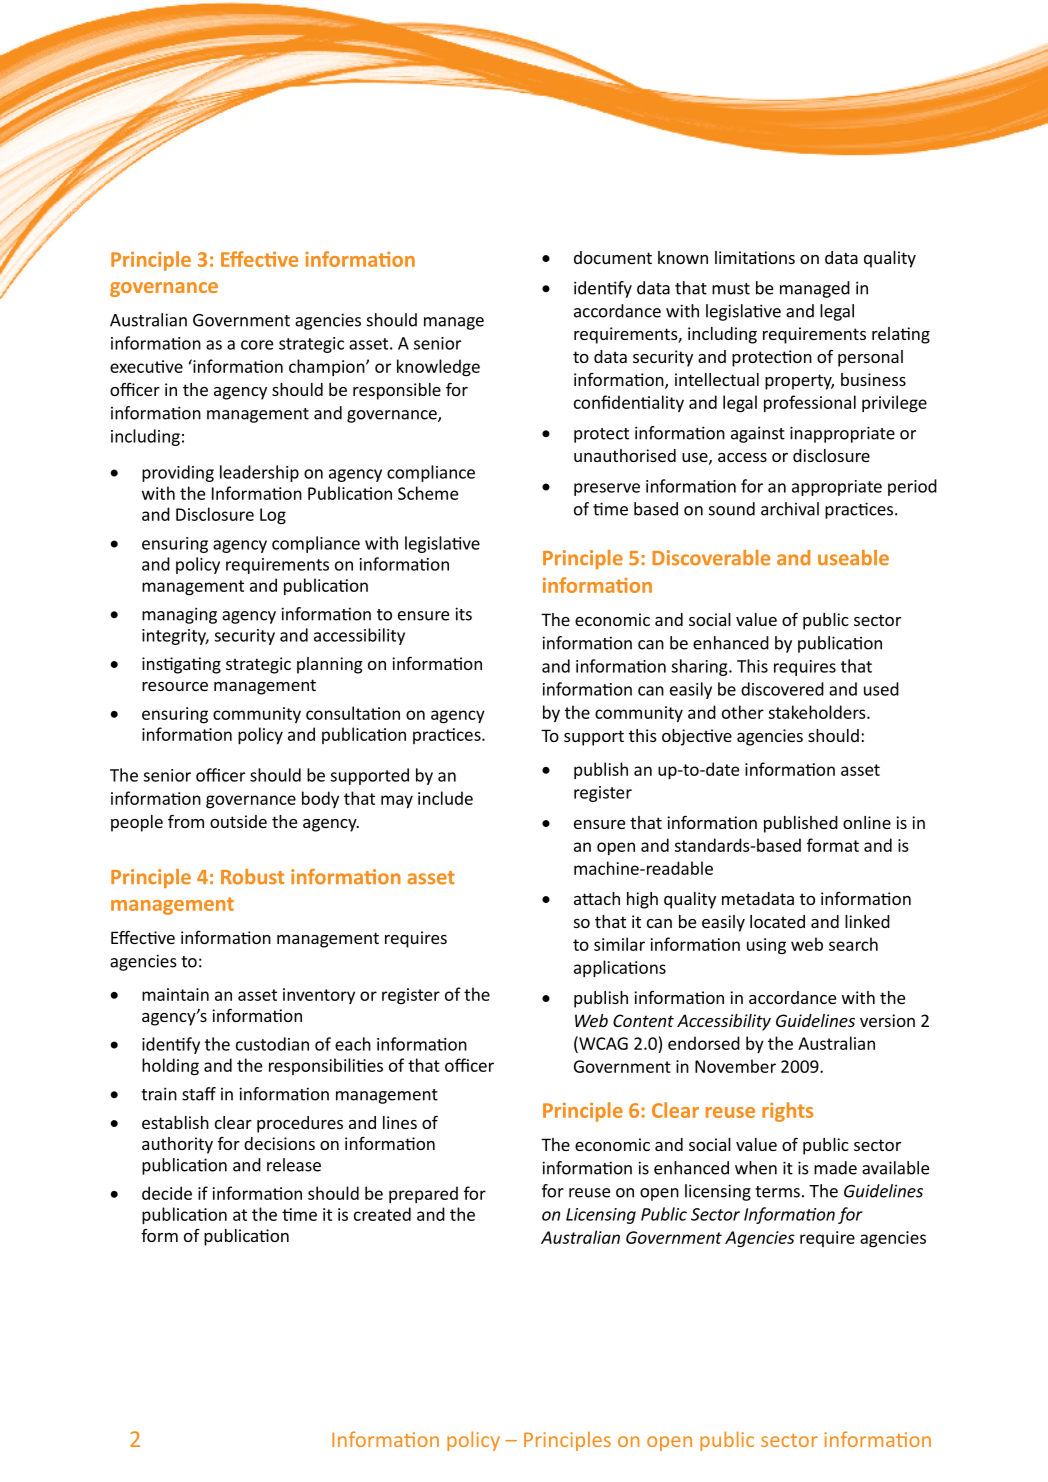  What do you see at coordinates (175, 686) in the page?
I see `resource` at bounding box center [175, 686].
